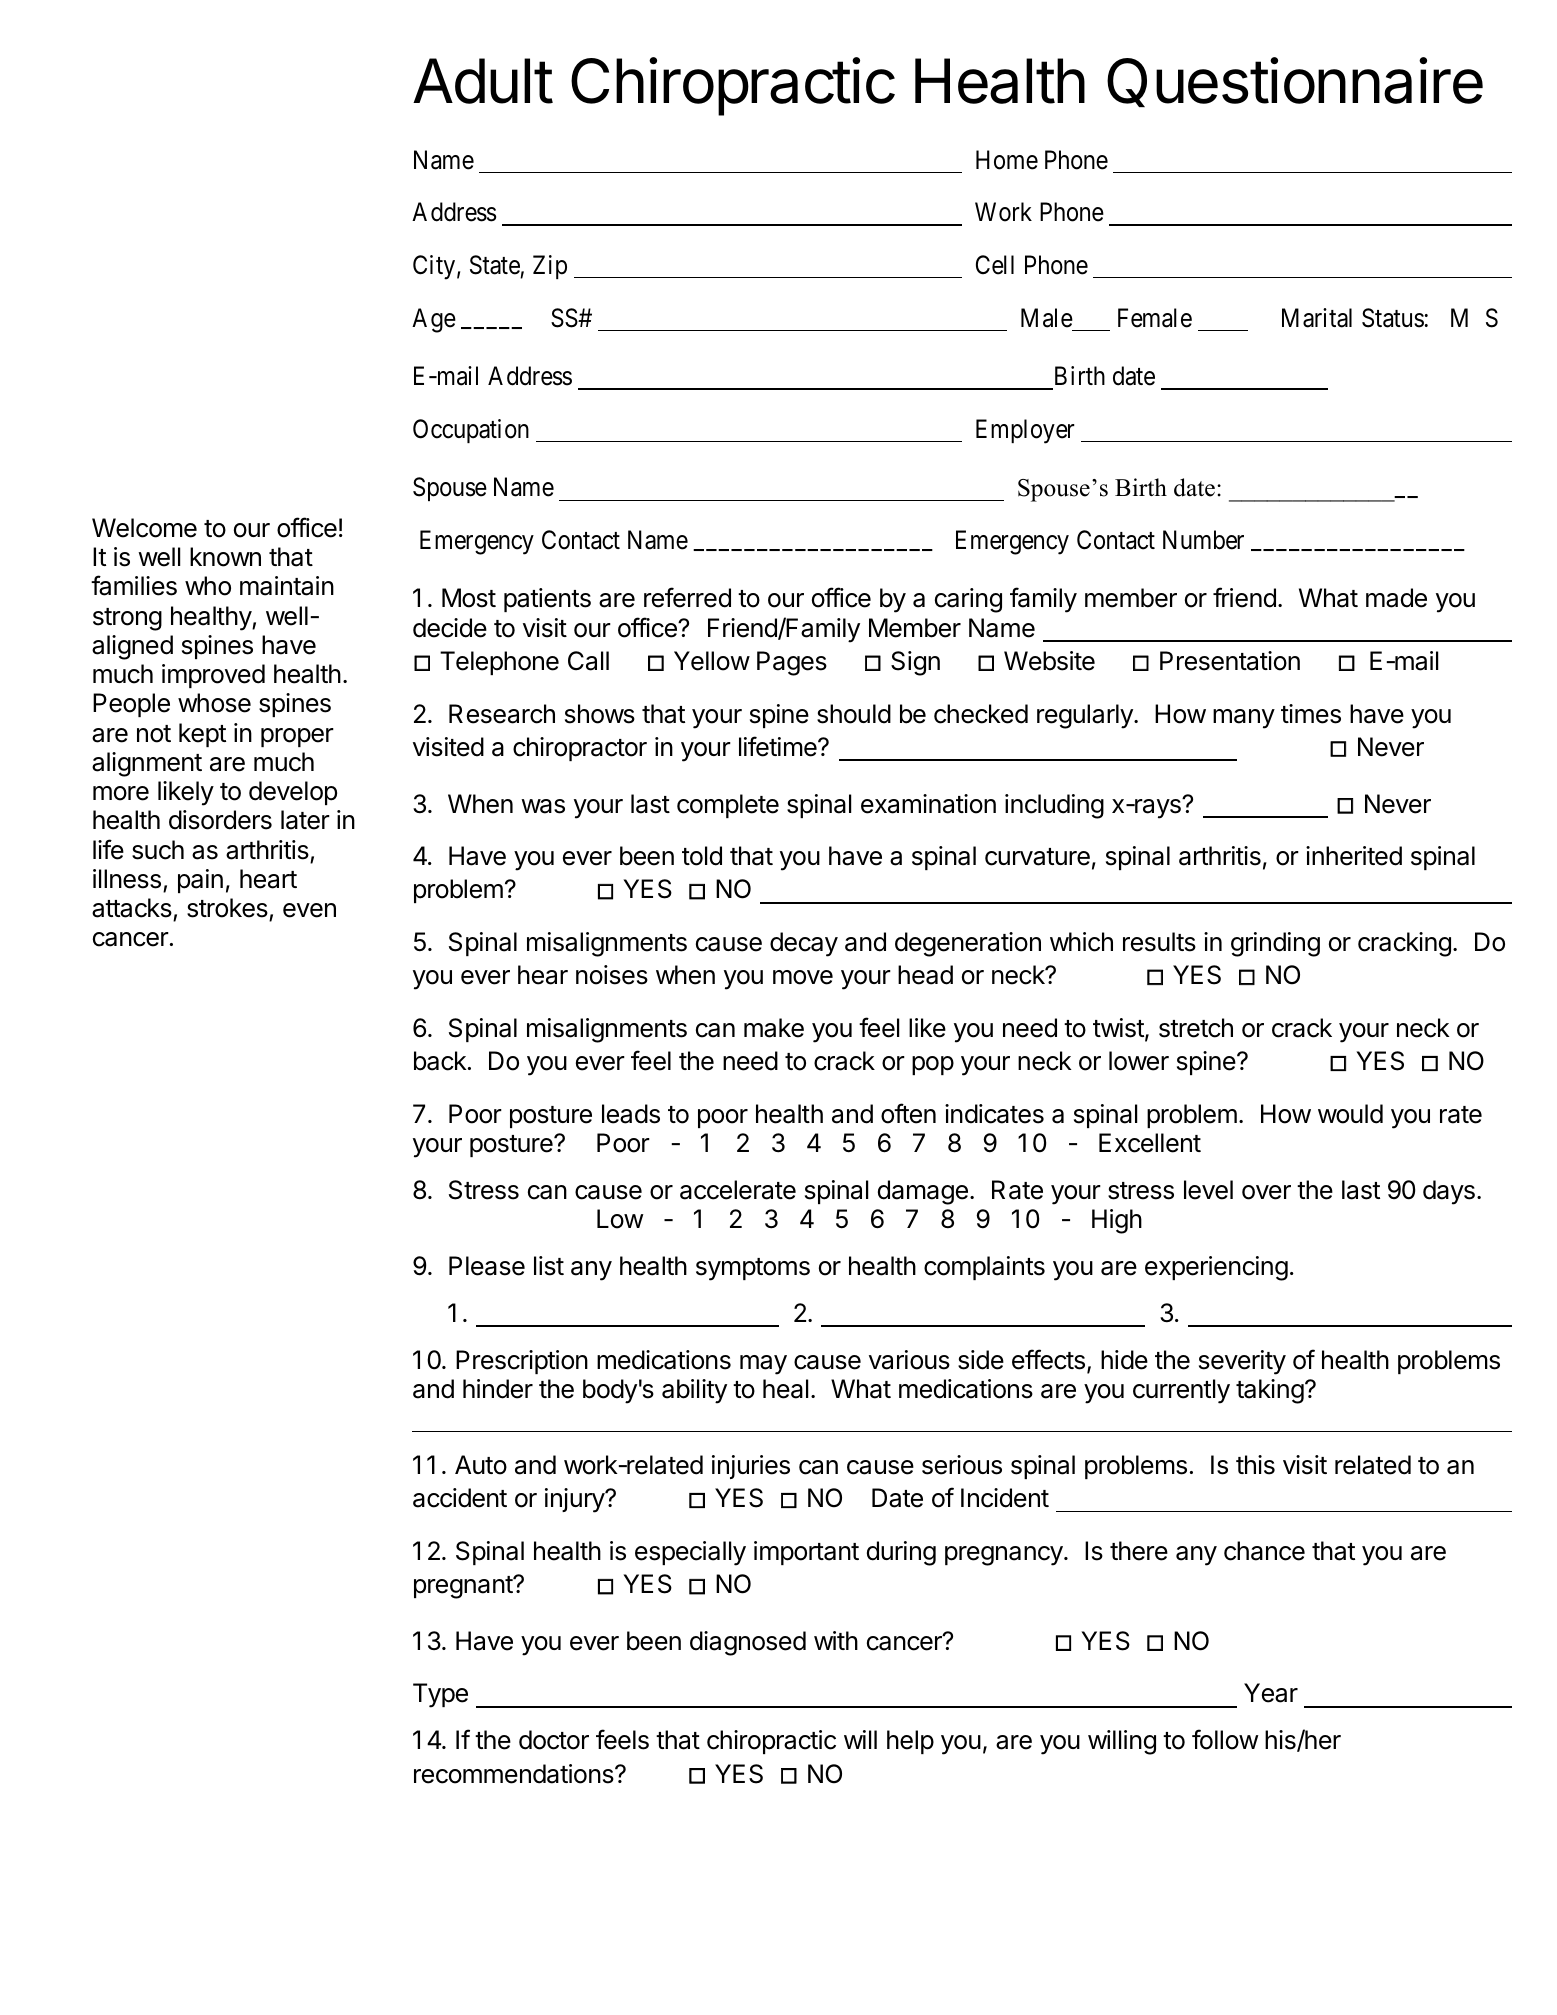  I want to click on Questionnaire, so click(1295, 82).
